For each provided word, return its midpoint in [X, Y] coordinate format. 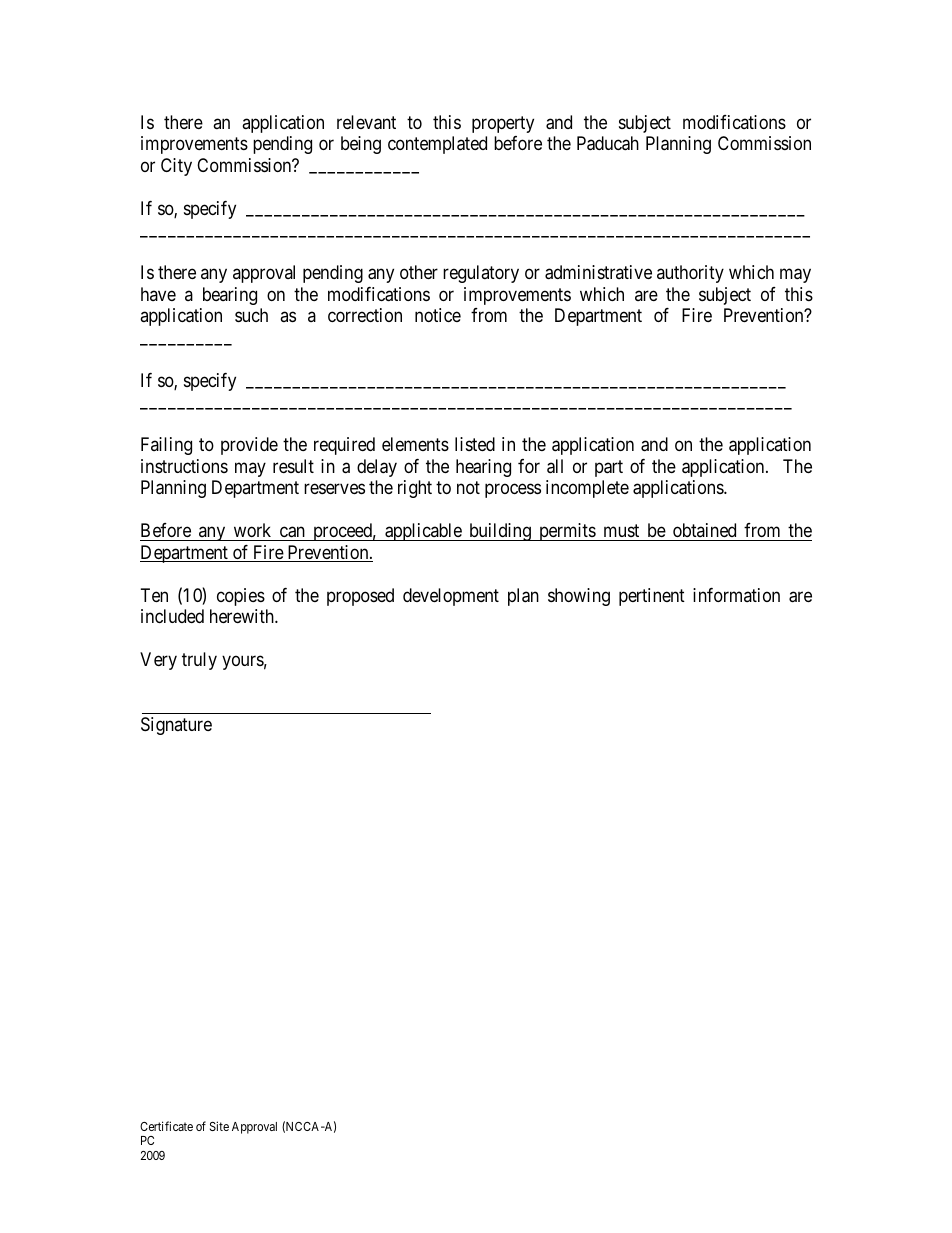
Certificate [166, 1126]
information [736, 595]
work [252, 530]
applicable [423, 532]
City [176, 167]
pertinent [652, 597]
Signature [176, 726]
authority [690, 274]
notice [438, 315]
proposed [360, 597]
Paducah [608, 143]
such [251, 315]
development [451, 597]
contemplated [437, 145]
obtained [704, 530]
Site [219, 1126]
